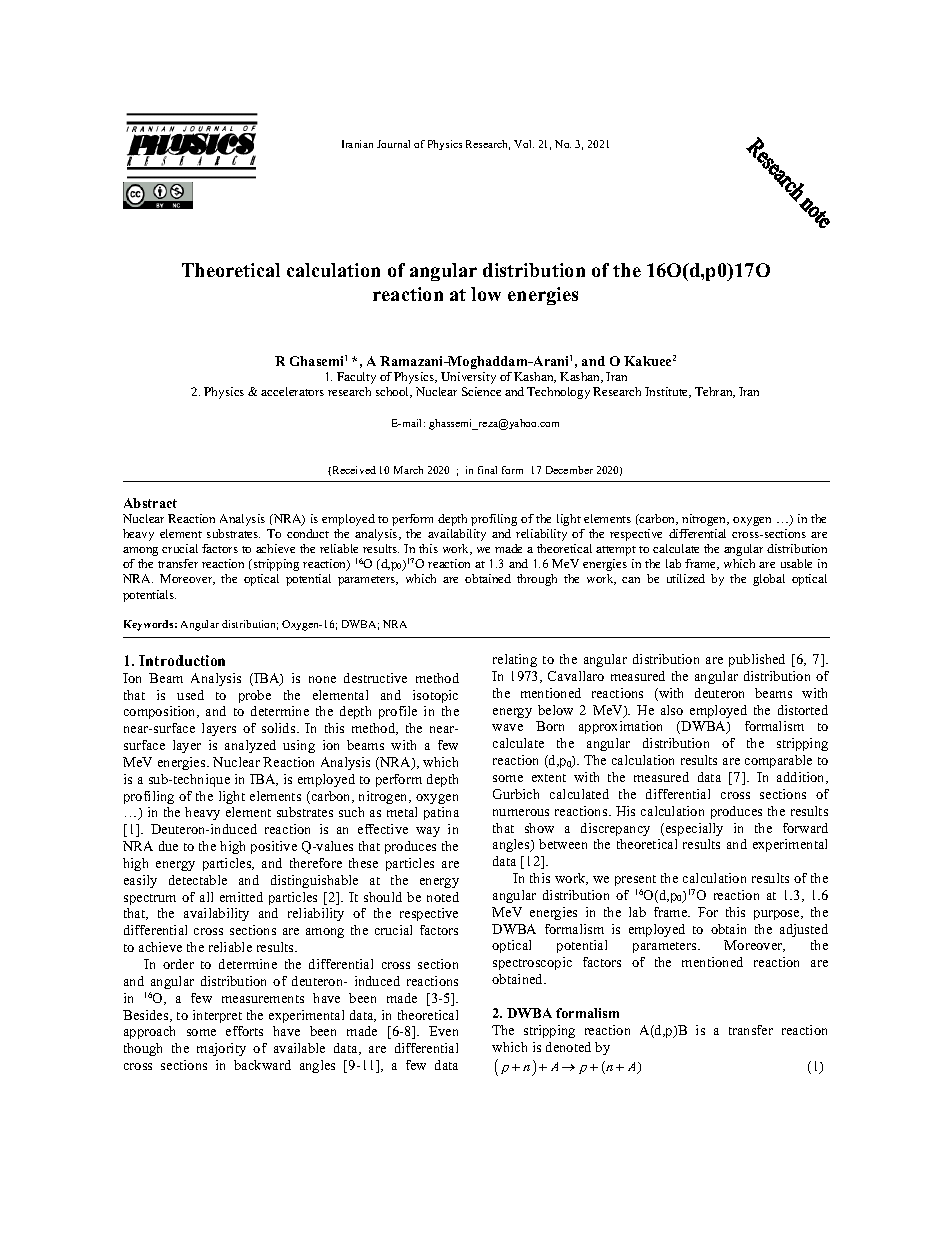  I want to click on Tehran, so click(715, 392).
